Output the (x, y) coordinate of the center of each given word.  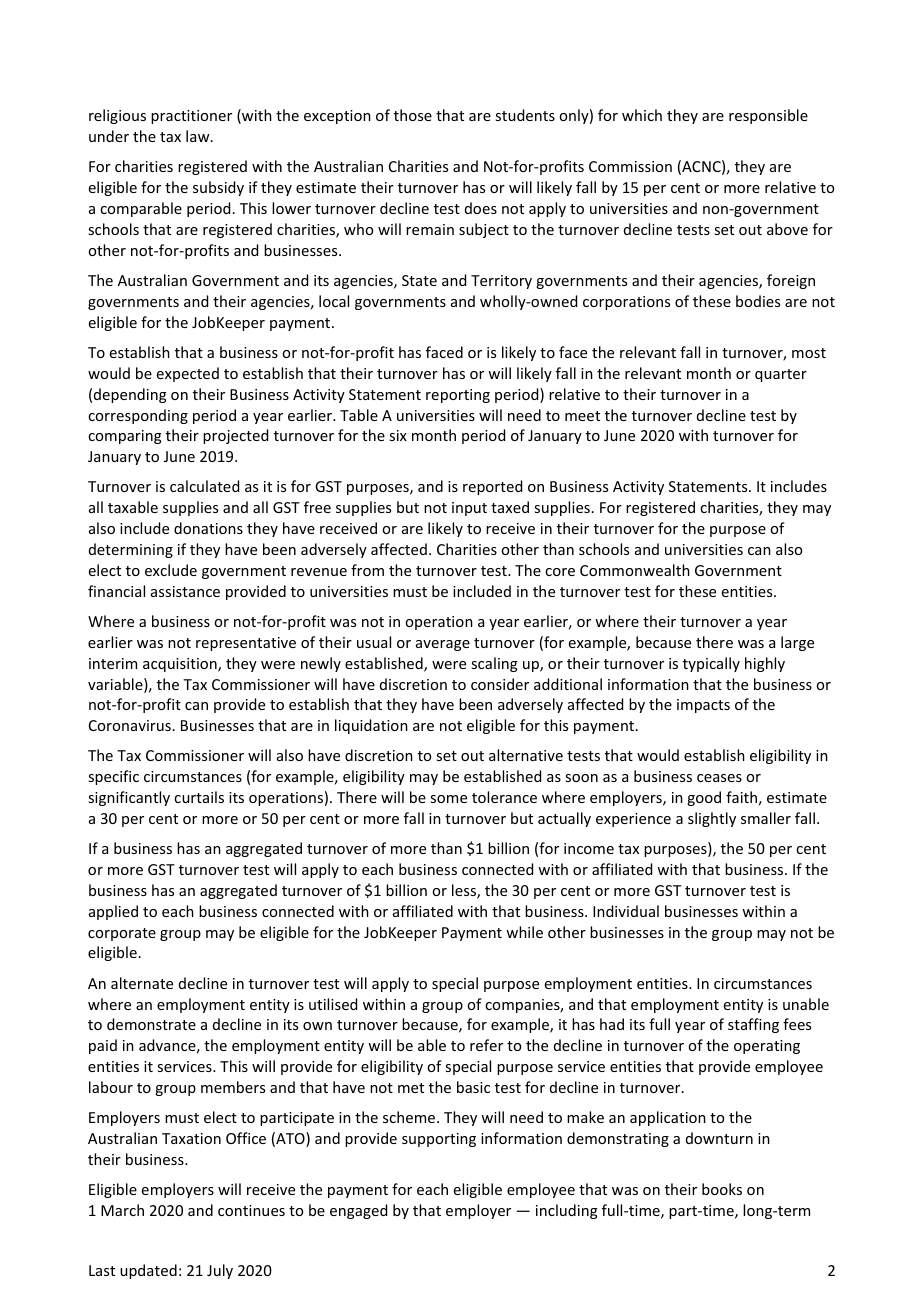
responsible (768, 116)
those (413, 115)
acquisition (181, 665)
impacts (703, 706)
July (220, 1271)
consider (500, 684)
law (199, 136)
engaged (358, 1211)
